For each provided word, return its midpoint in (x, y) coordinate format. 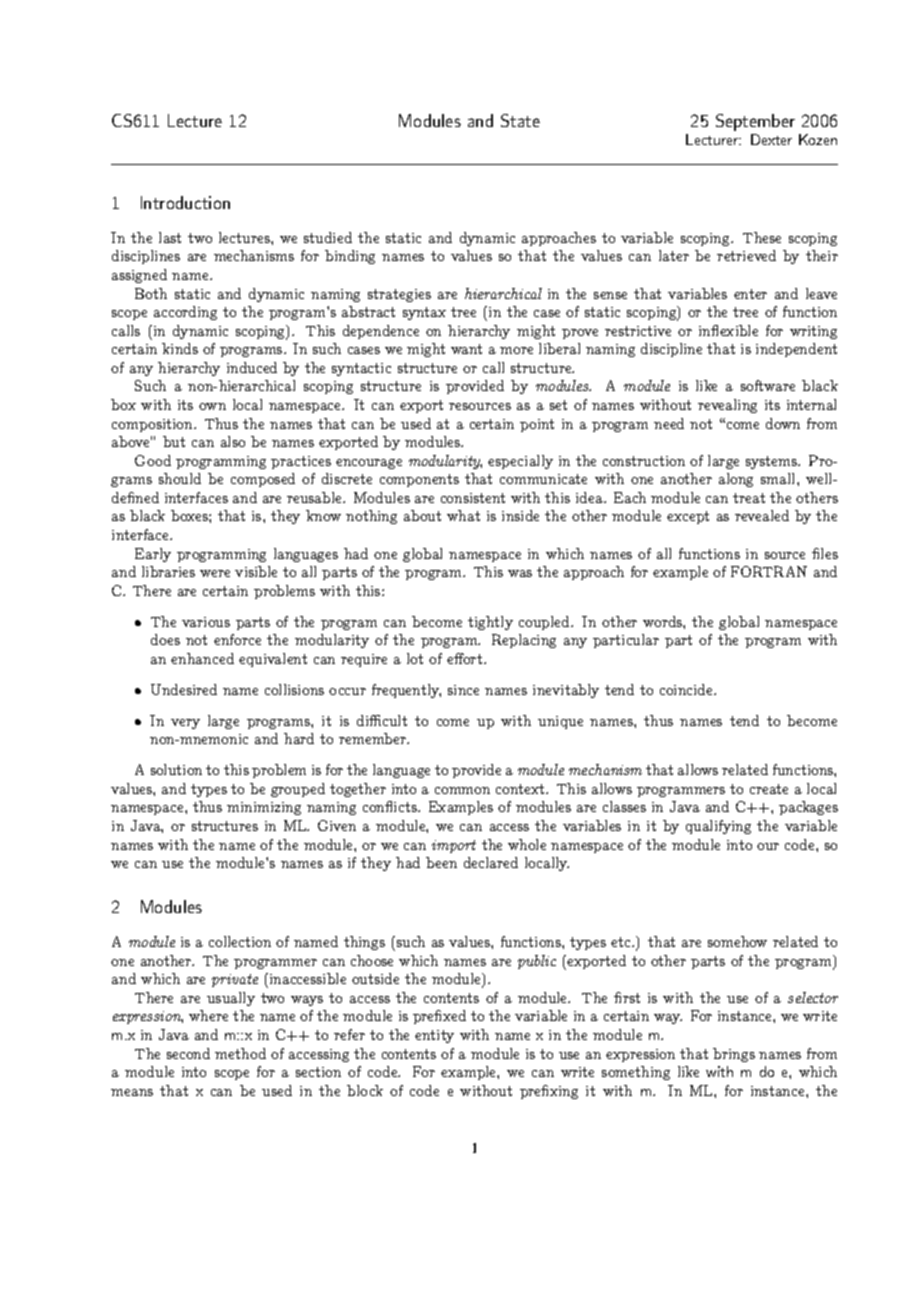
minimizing (264, 808)
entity (434, 1036)
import (454, 846)
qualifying (718, 827)
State (520, 120)
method (240, 1053)
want (466, 349)
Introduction (185, 202)
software (768, 385)
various (206, 622)
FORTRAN (769, 571)
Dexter (771, 139)
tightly (490, 623)
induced (252, 367)
